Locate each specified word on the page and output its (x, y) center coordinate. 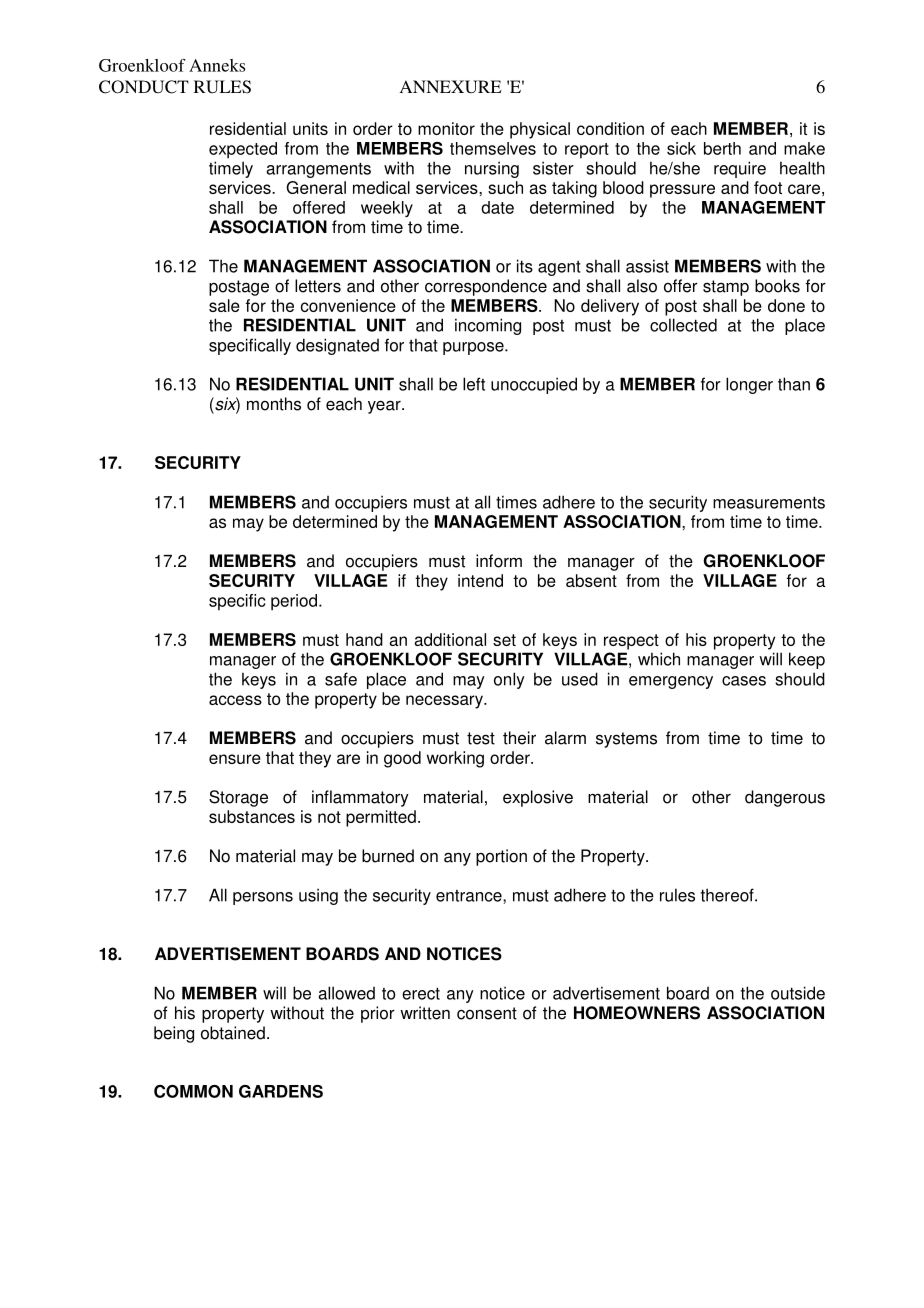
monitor (446, 128)
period (295, 602)
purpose (474, 348)
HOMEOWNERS (637, 1013)
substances (252, 816)
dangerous (785, 798)
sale (224, 305)
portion (501, 857)
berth (722, 148)
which (659, 659)
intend (480, 580)
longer (749, 385)
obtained (233, 1033)
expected (243, 150)
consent (487, 1013)
